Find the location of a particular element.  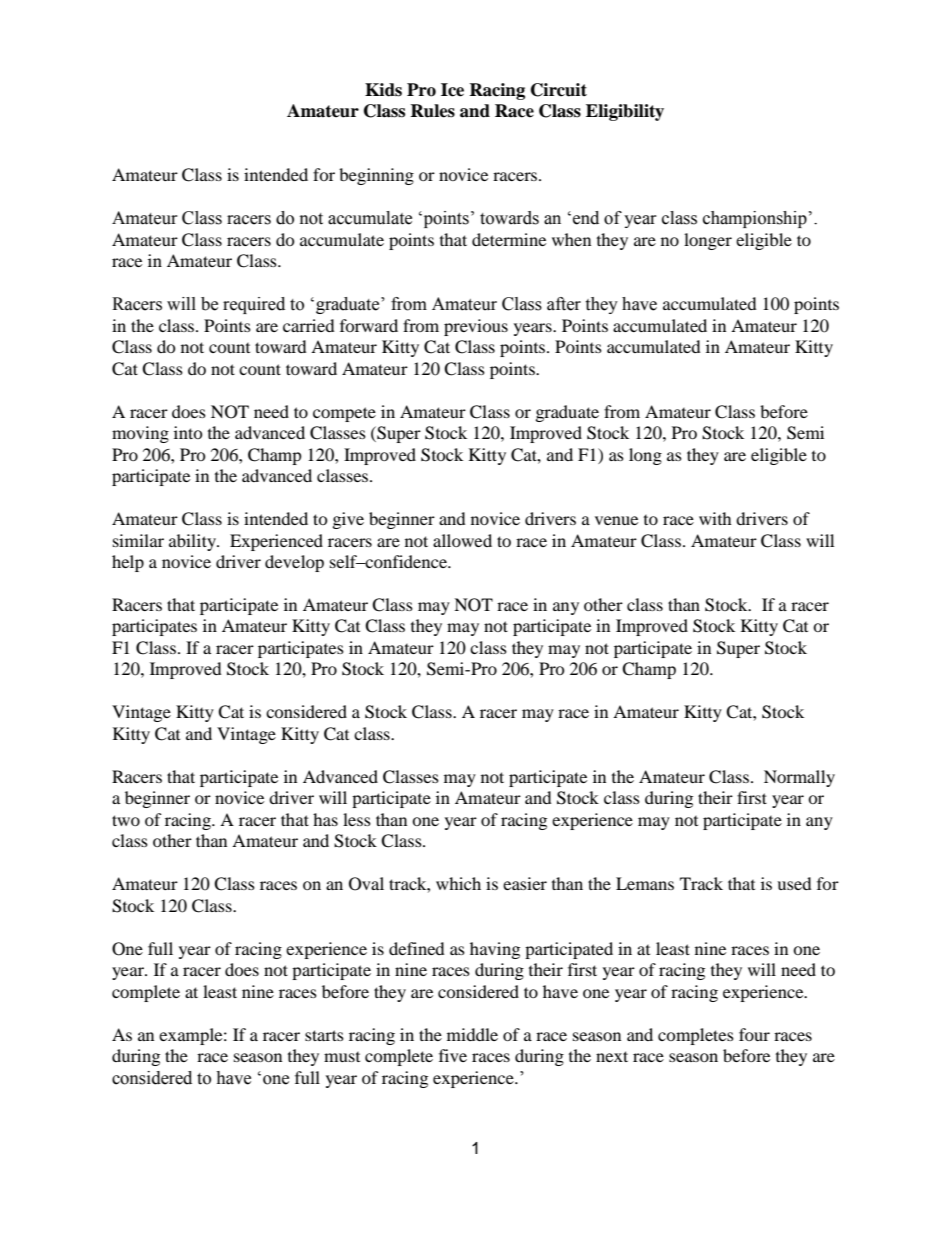

Rules is located at coordinates (432, 111).
